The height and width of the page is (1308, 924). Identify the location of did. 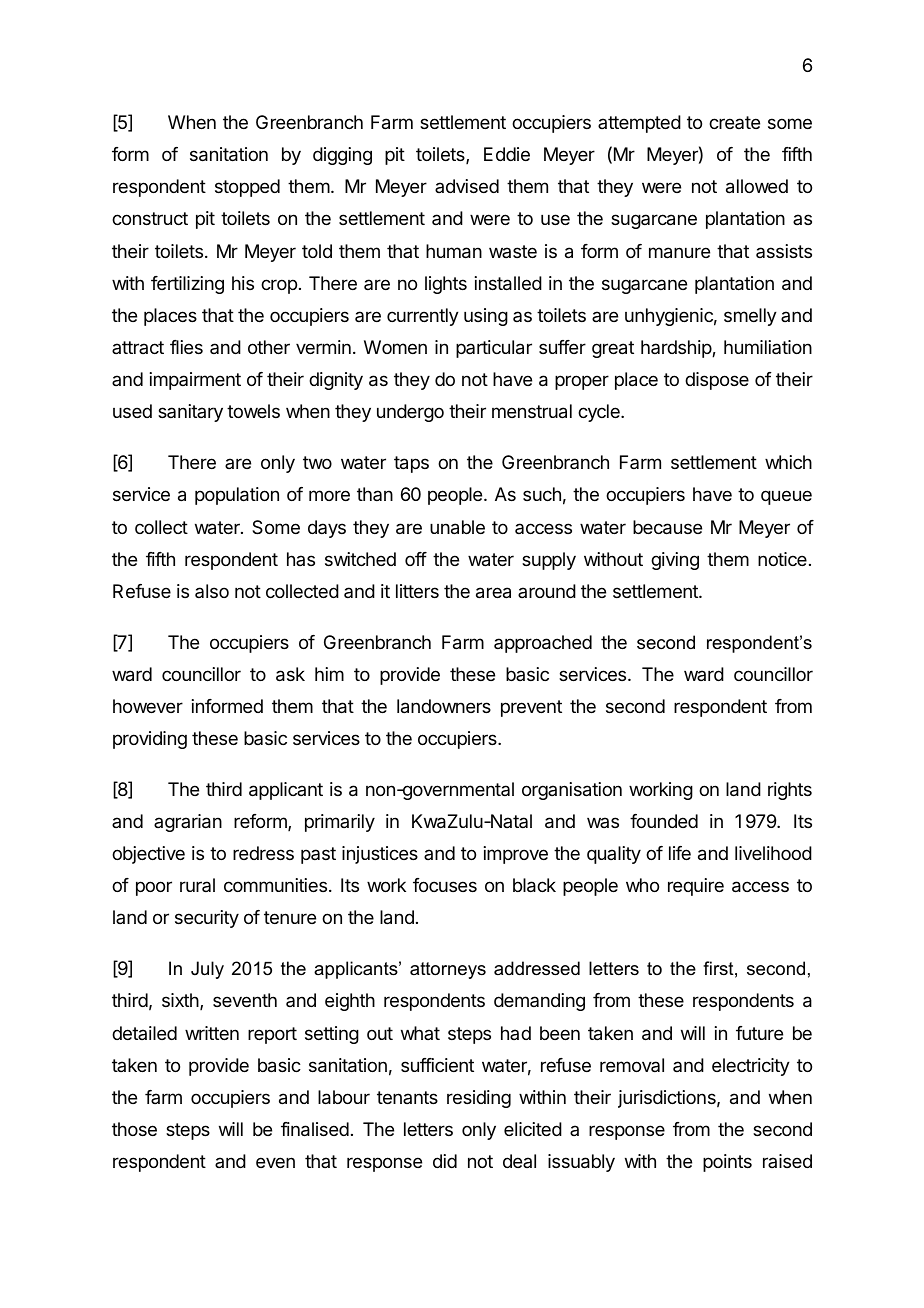
(445, 1161).
